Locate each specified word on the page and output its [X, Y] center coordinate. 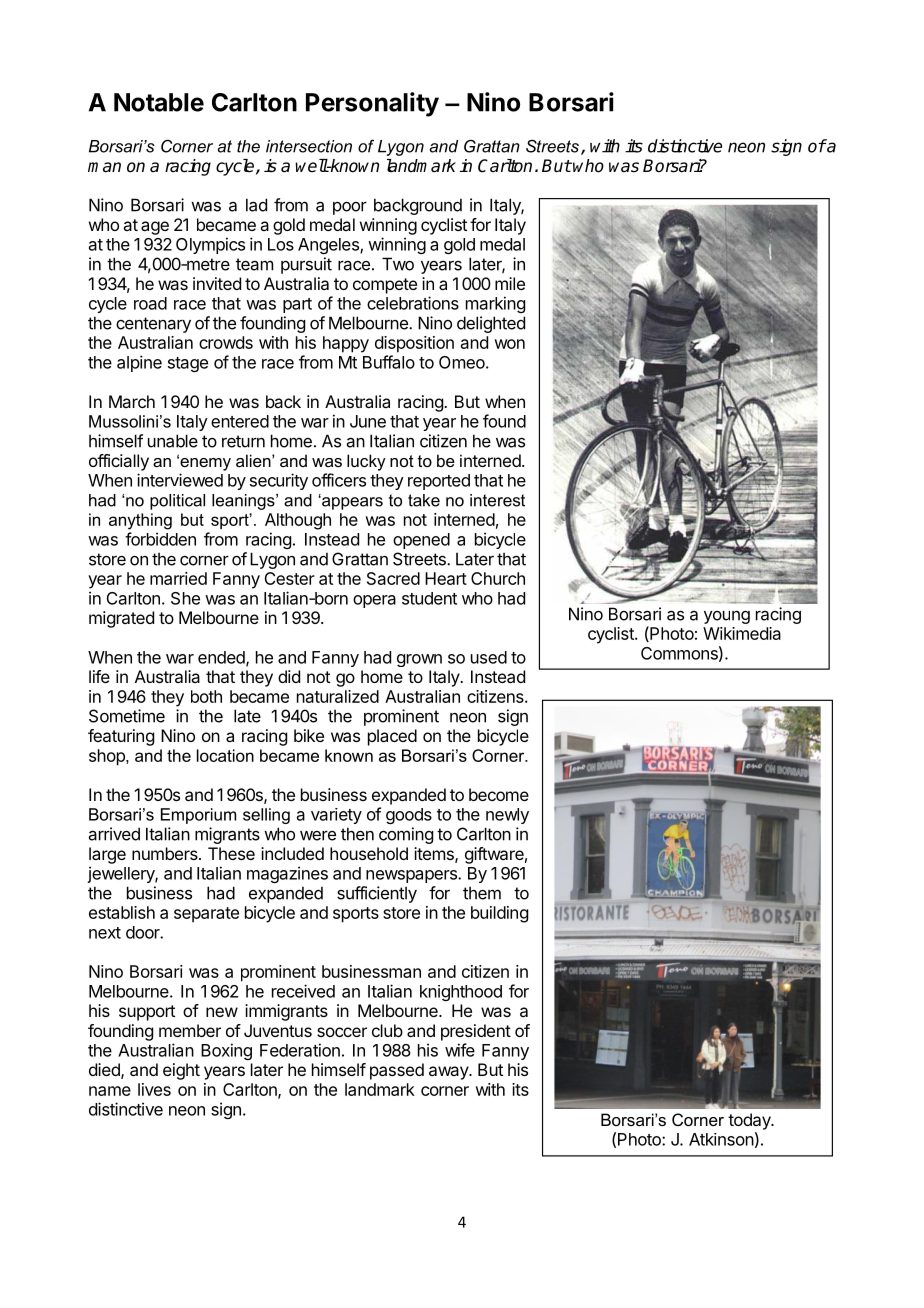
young [727, 617]
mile [510, 283]
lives [154, 1089]
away [449, 1073]
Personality [372, 104]
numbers [166, 853]
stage [188, 364]
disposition [414, 344]
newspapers [412, 876]
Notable [159, 102]
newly [507, 816]
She [185, 598]
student [429, 598]
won [509, 344]
